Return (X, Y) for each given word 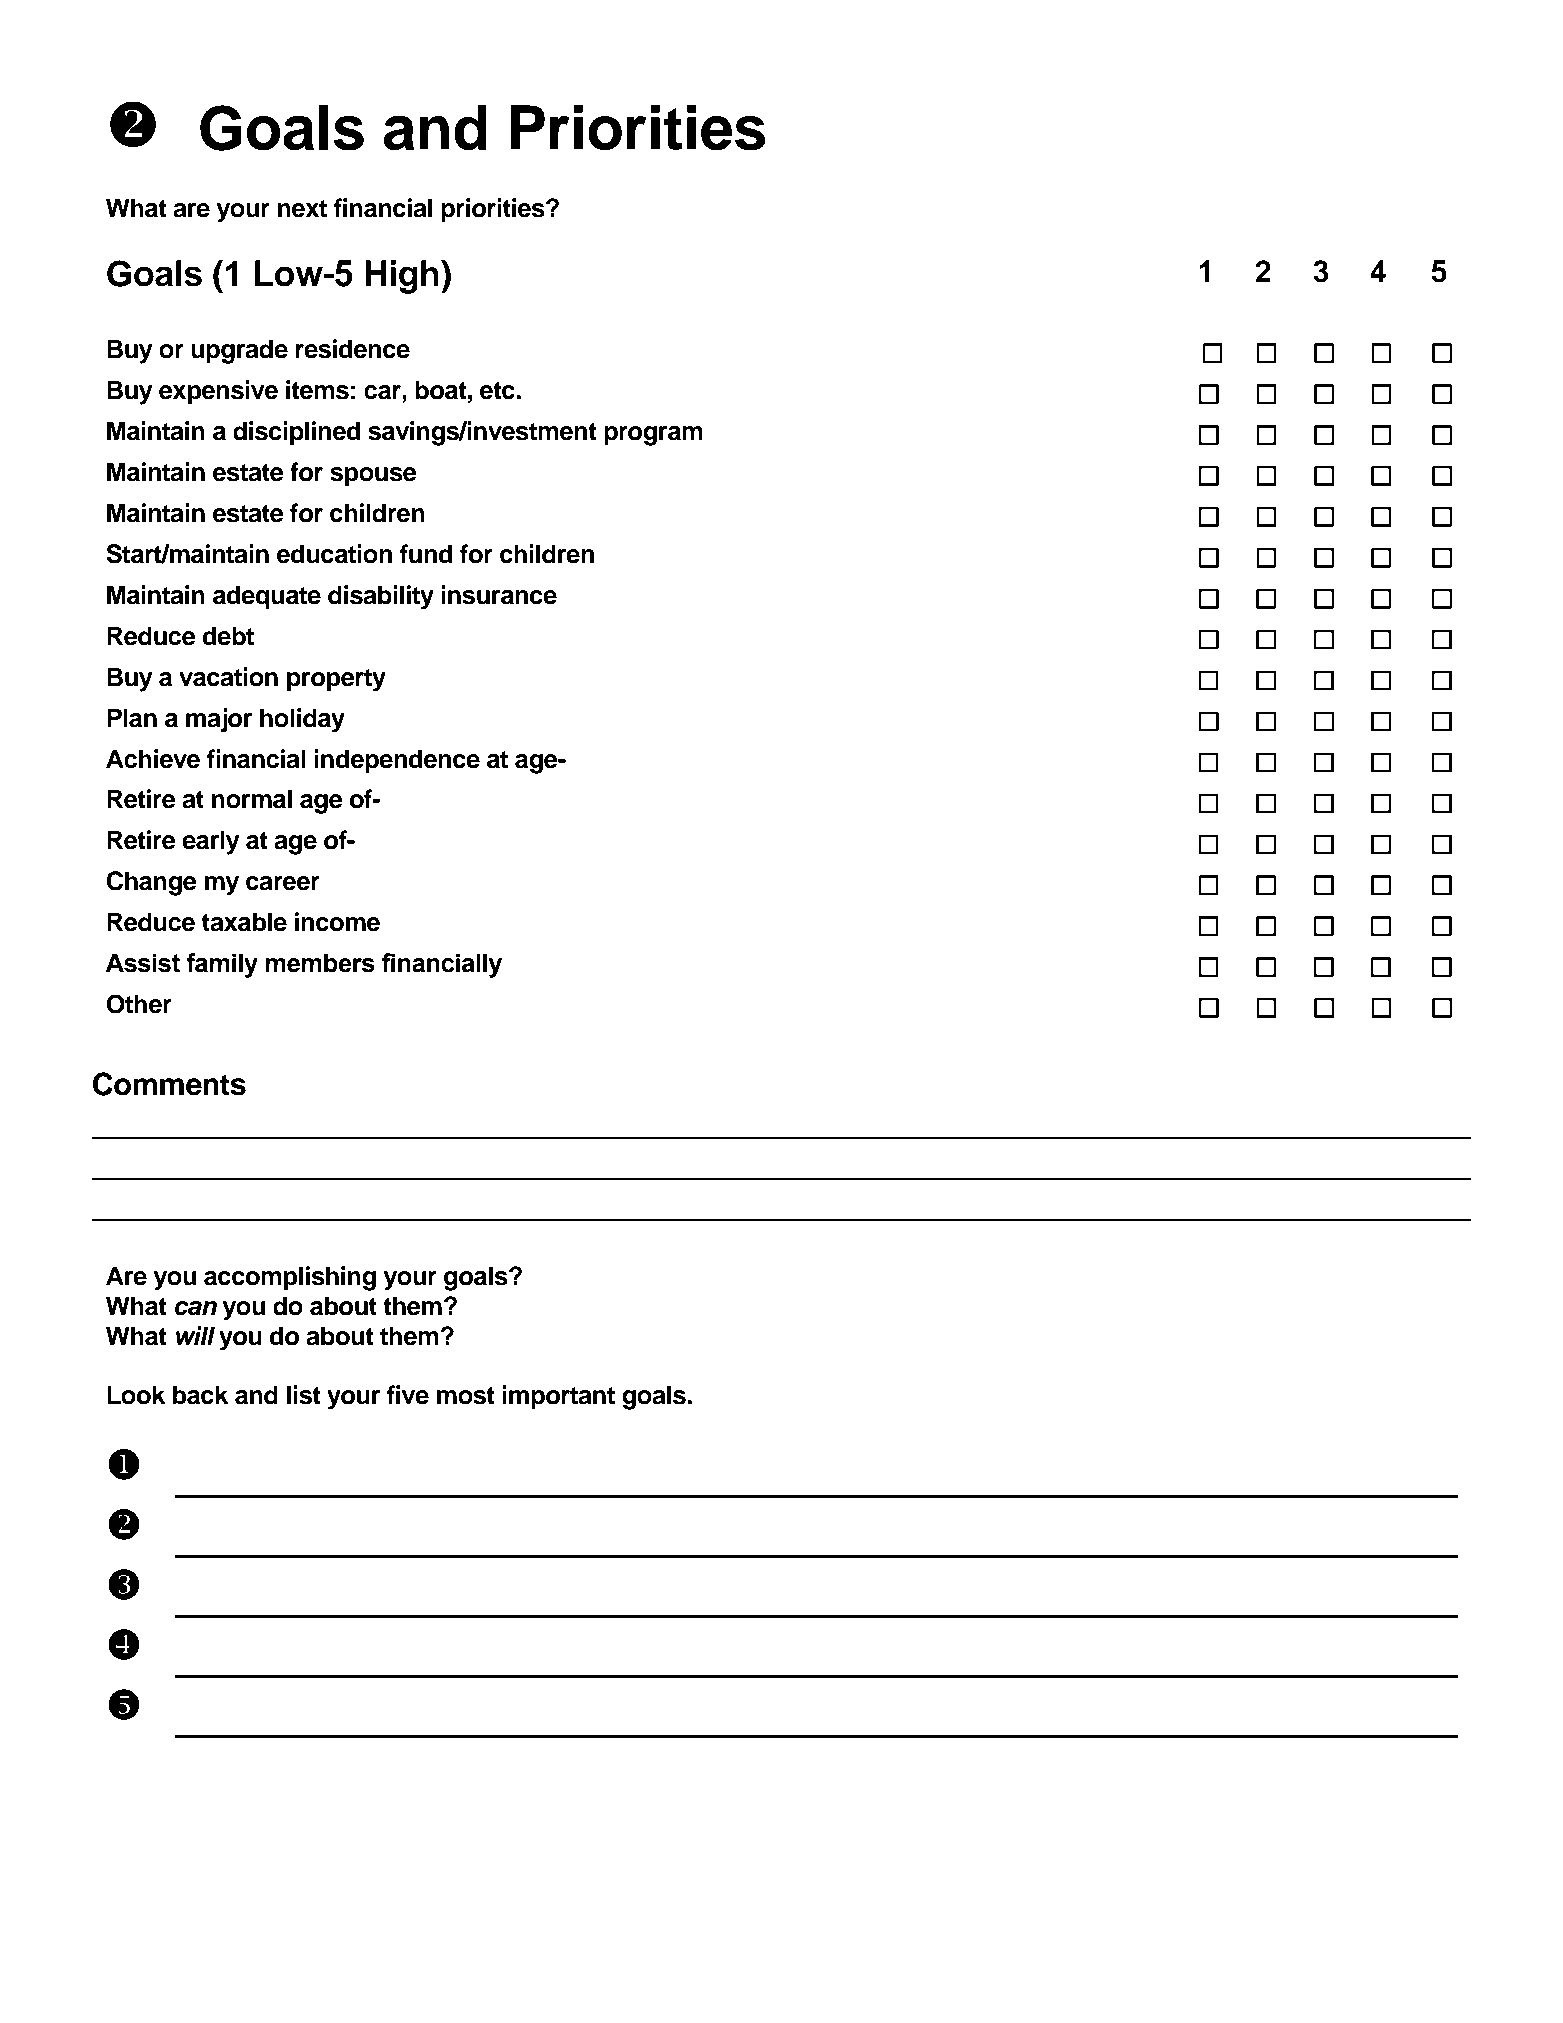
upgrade (239, 351)
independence (397, 761)
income (337, 922)
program (653, 436)
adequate (267, 597)
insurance (499, 595)
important (558, 1397)
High (402, 277)
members (320, 963)
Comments (169, 1084)
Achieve (153, 759)
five (407, 1395)
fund (426, 554)
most (466, 1396)
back (200, 1395)
